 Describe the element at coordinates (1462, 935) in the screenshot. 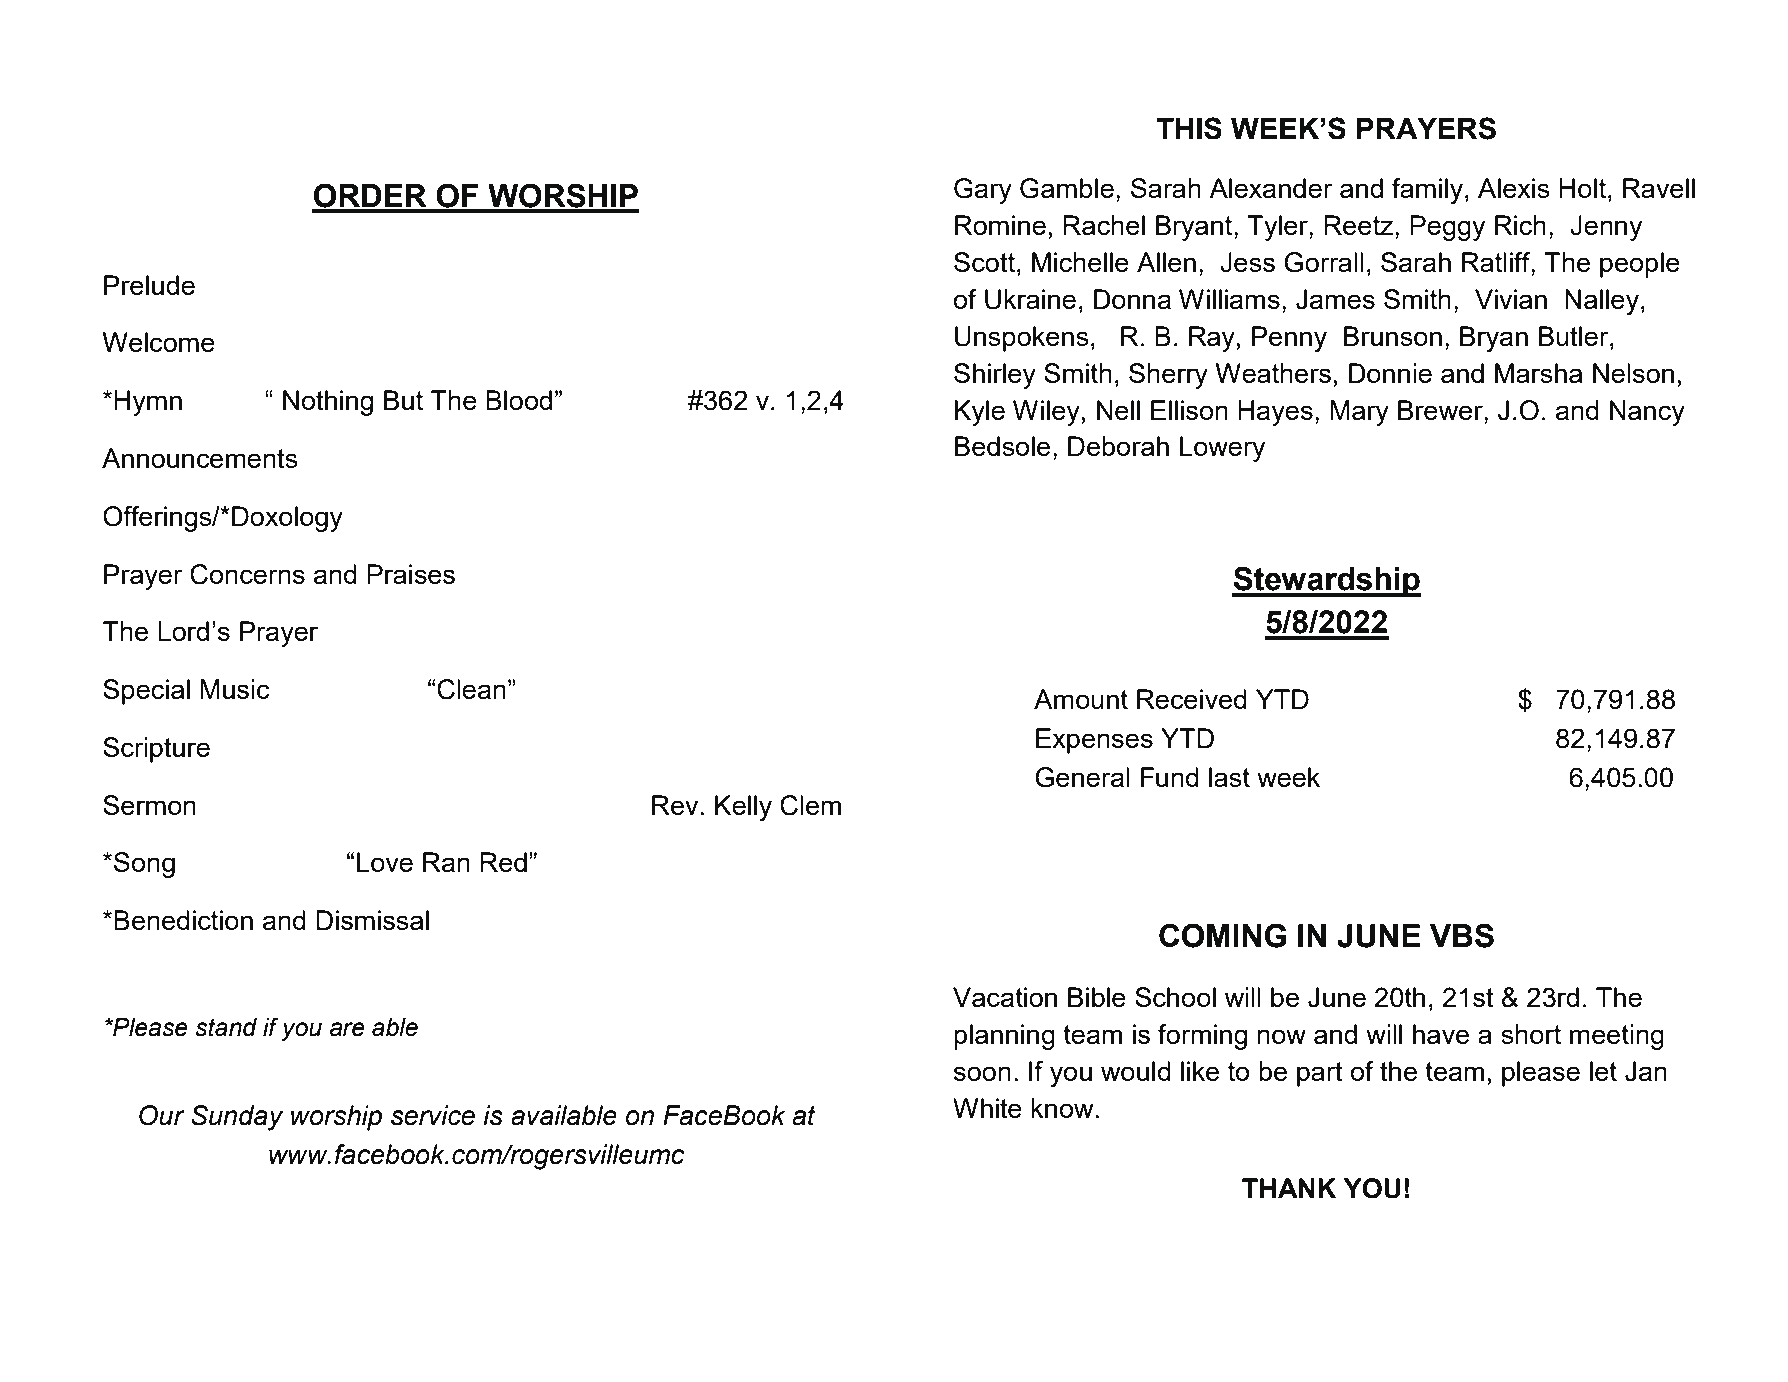

I see `VBS` at that location.
